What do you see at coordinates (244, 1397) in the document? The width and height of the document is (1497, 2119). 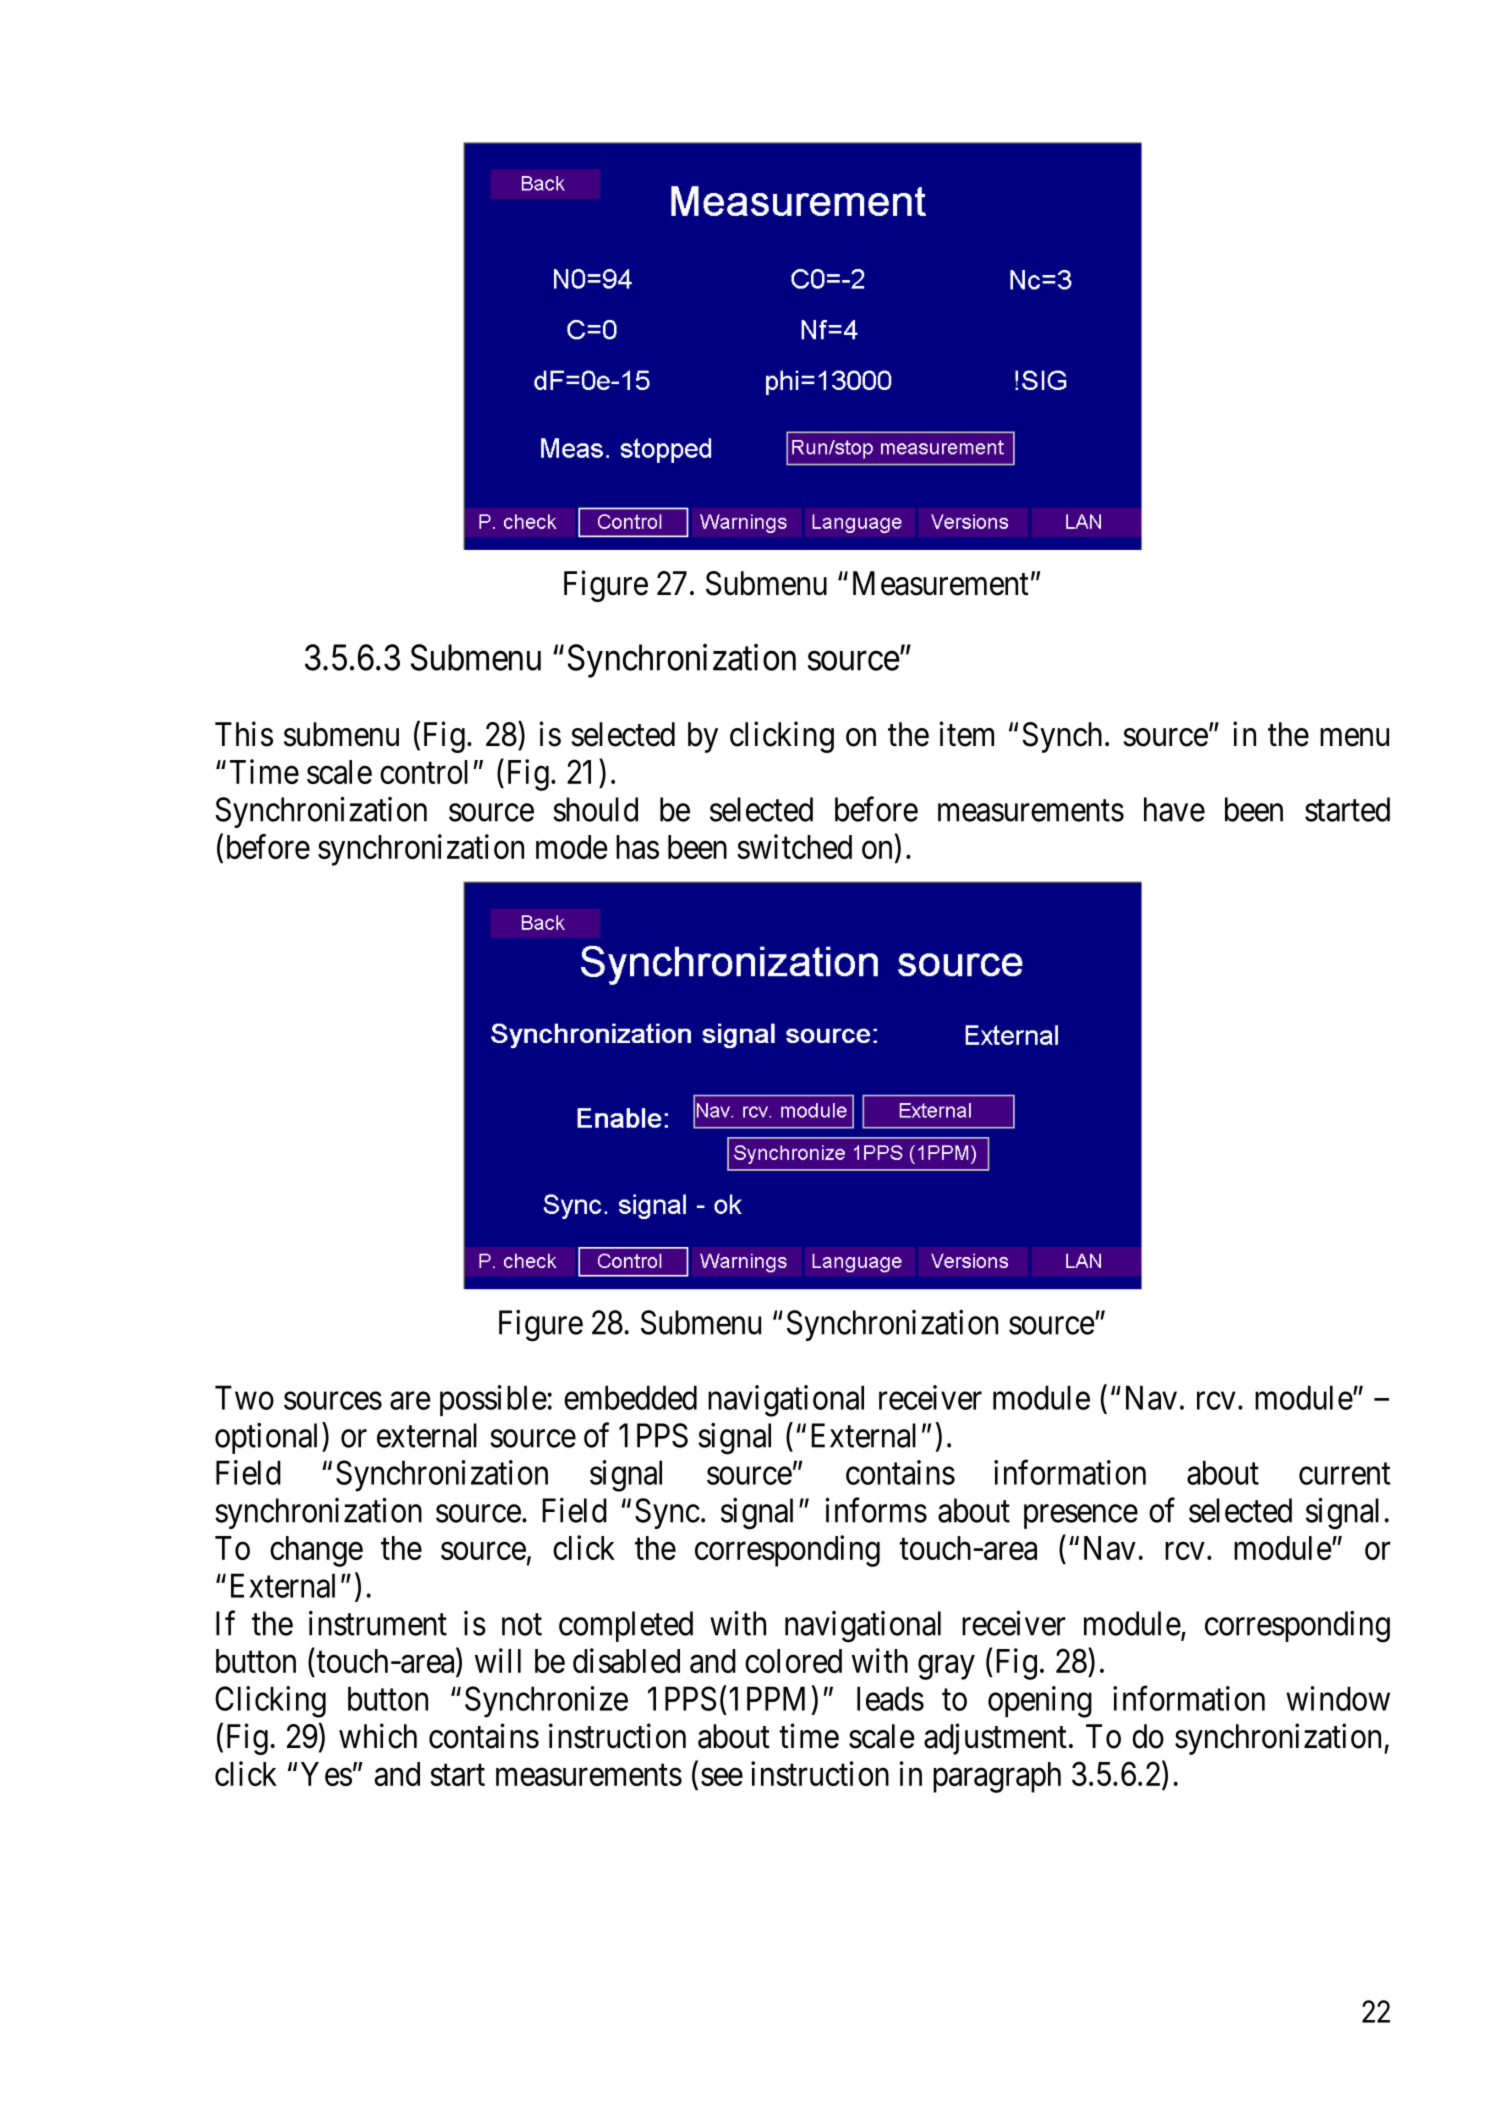 I see `Two` at bounding box center [244, 1397].
